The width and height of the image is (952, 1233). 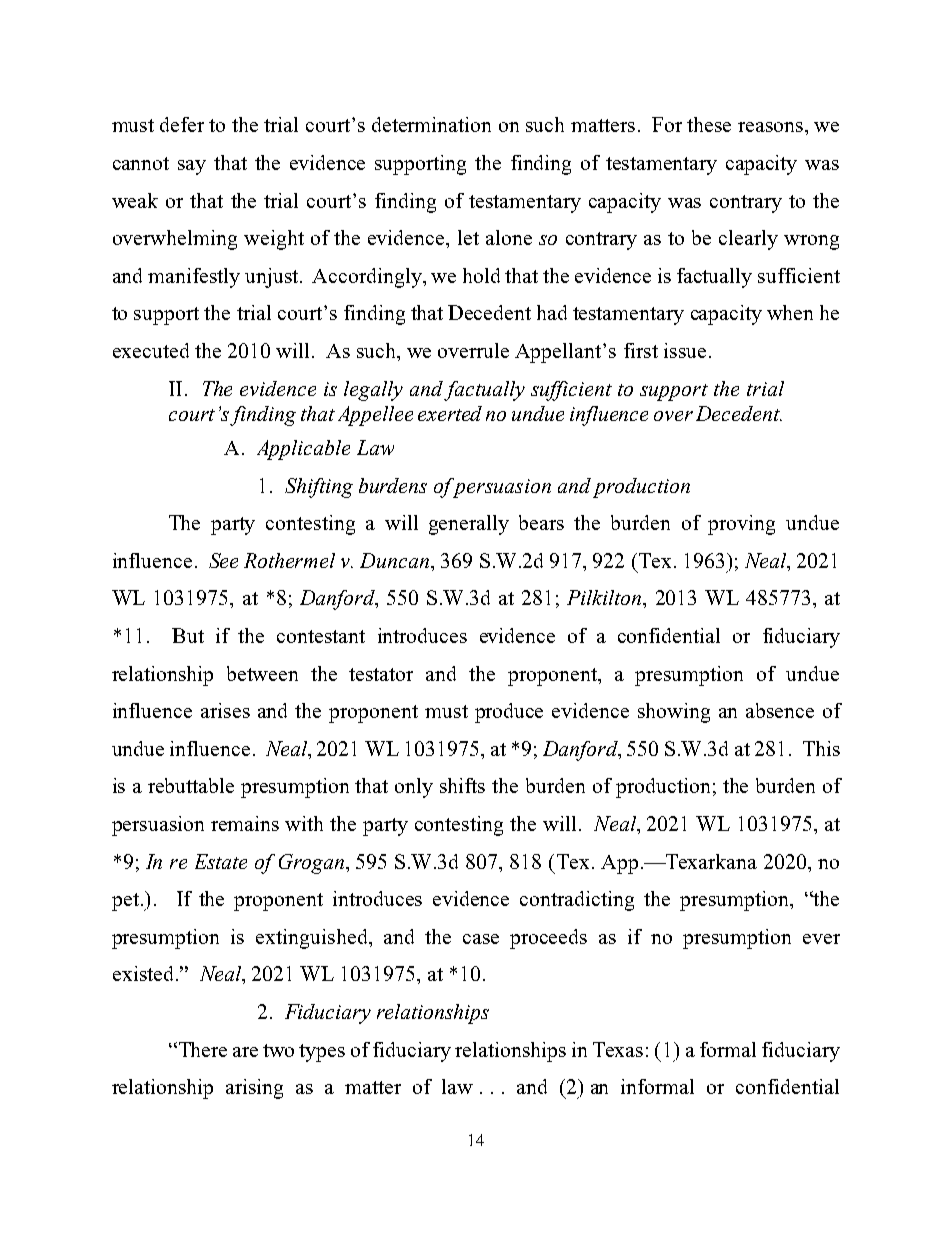 What do you see at coordinates (741, 525) in the image?
I see `proving` at bounding box center [741, 525].
